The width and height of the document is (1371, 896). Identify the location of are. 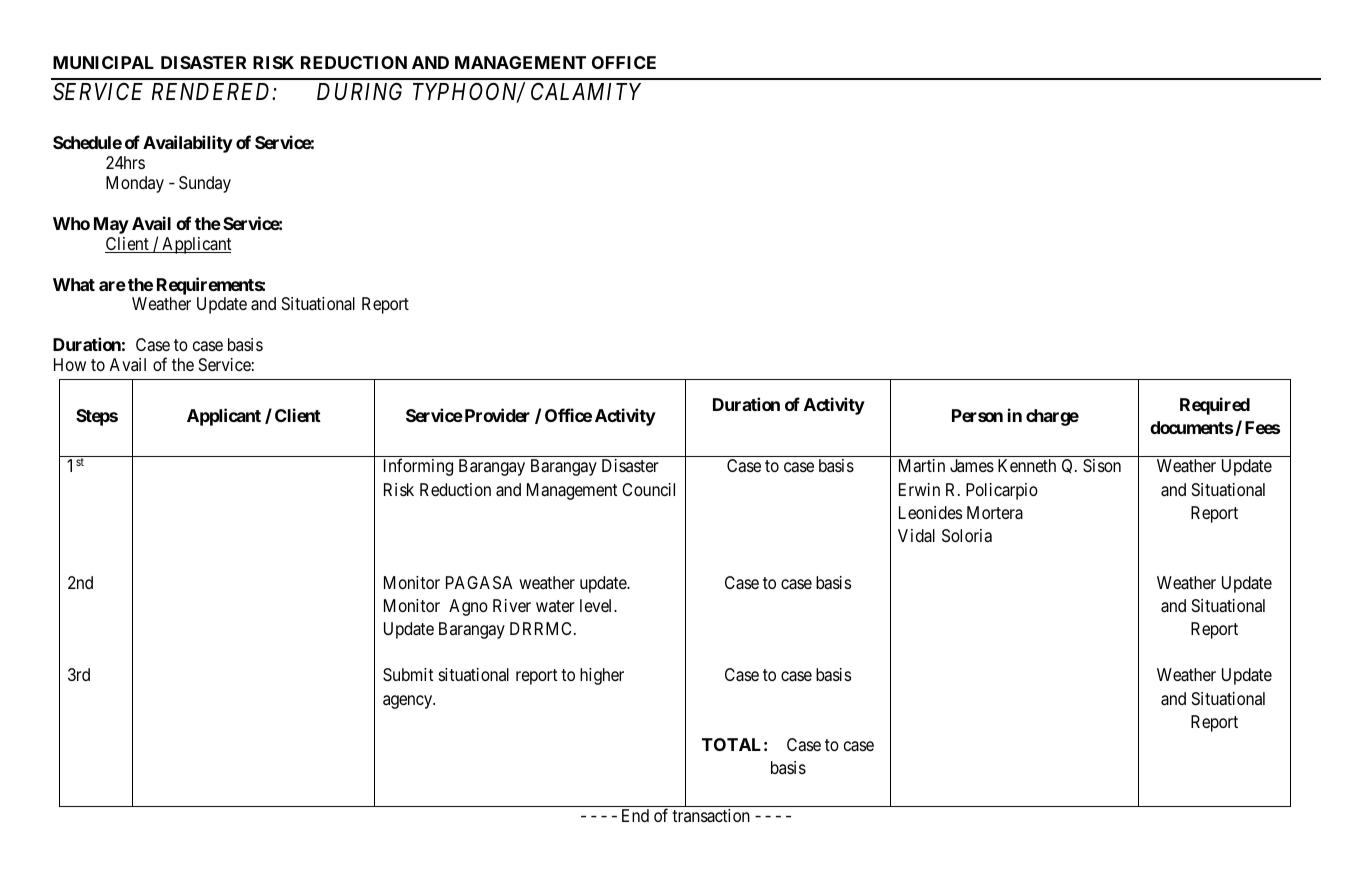
(112, 286).
